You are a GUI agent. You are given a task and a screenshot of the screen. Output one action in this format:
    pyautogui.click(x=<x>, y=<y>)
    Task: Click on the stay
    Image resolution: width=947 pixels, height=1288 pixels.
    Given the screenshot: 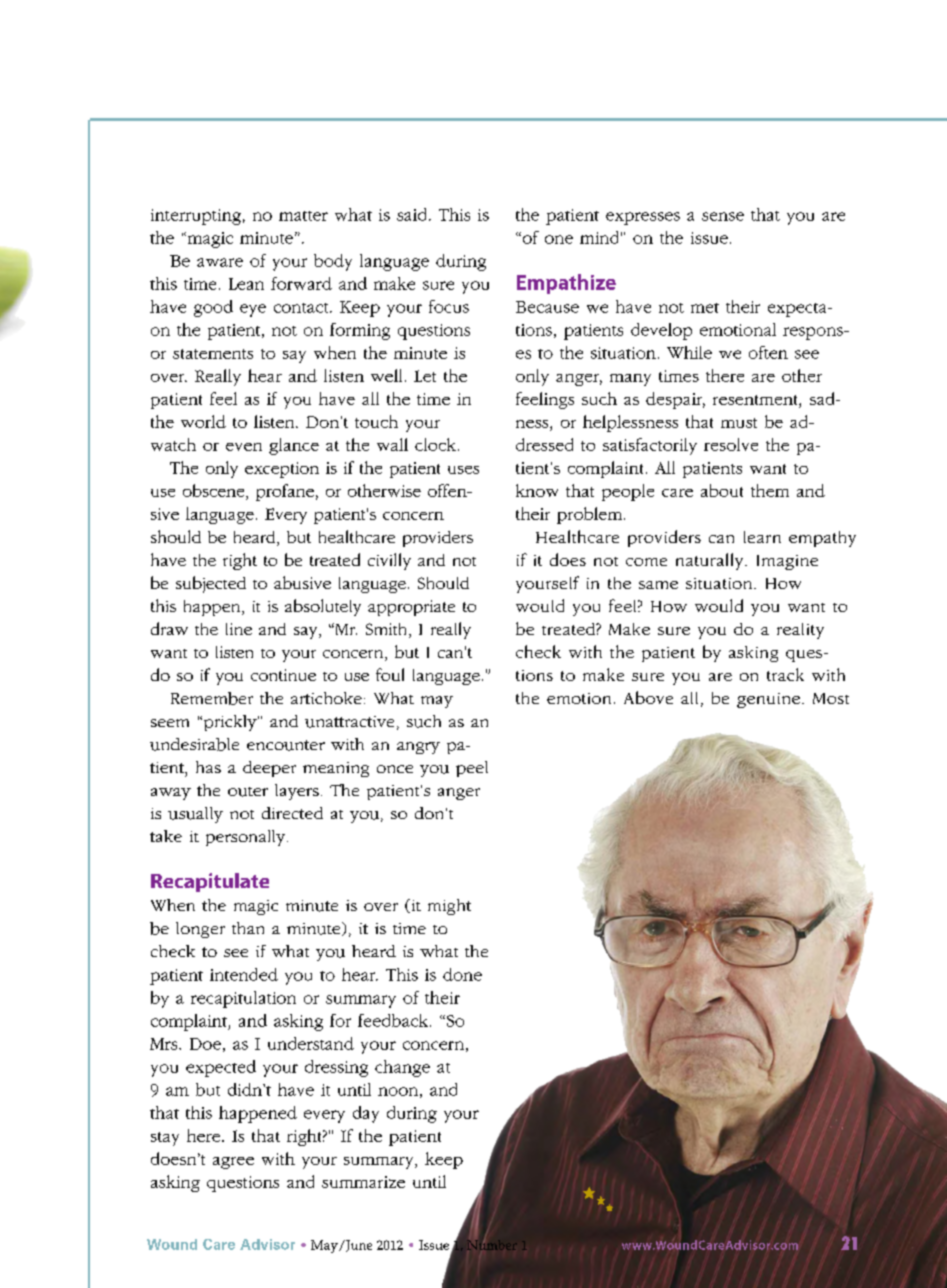 What is the action you would take?
    pyautogui.click(x=165, y=1139)
